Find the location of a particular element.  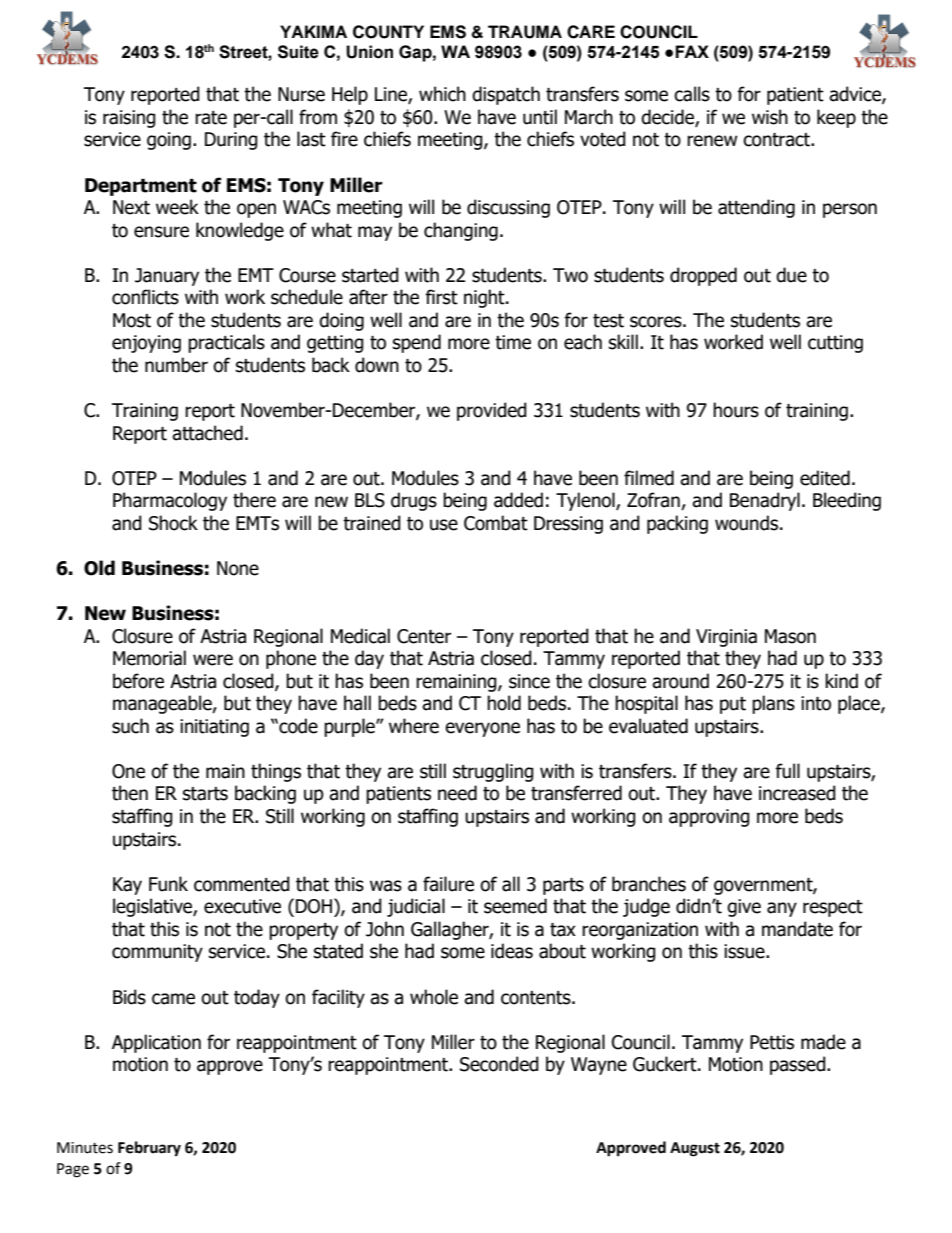

attached is located at coordinates (207, 433).
